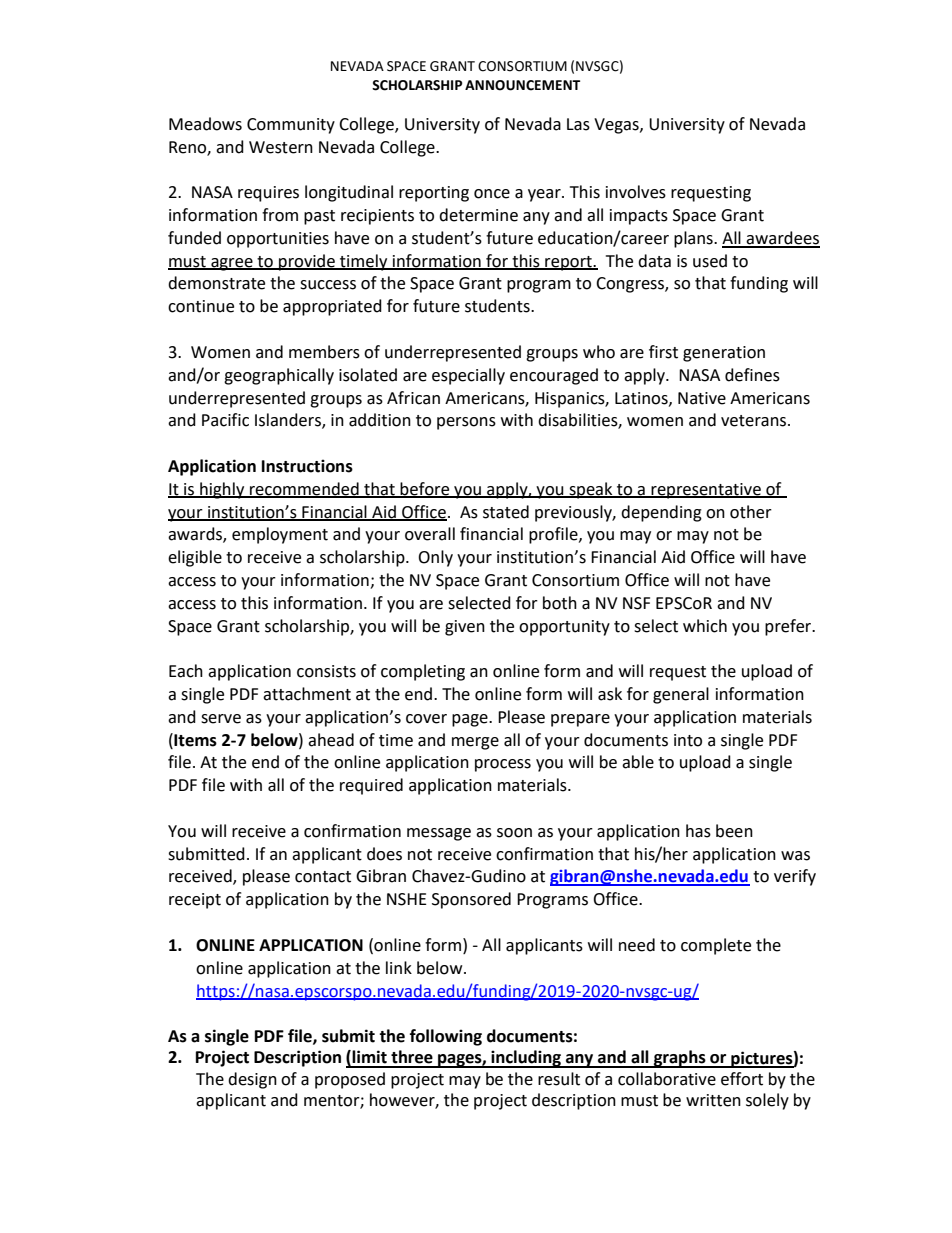  What do you see at coordinates (291, 126) in the screenshot?
I see `Community` at bounding box center [291, 126].
